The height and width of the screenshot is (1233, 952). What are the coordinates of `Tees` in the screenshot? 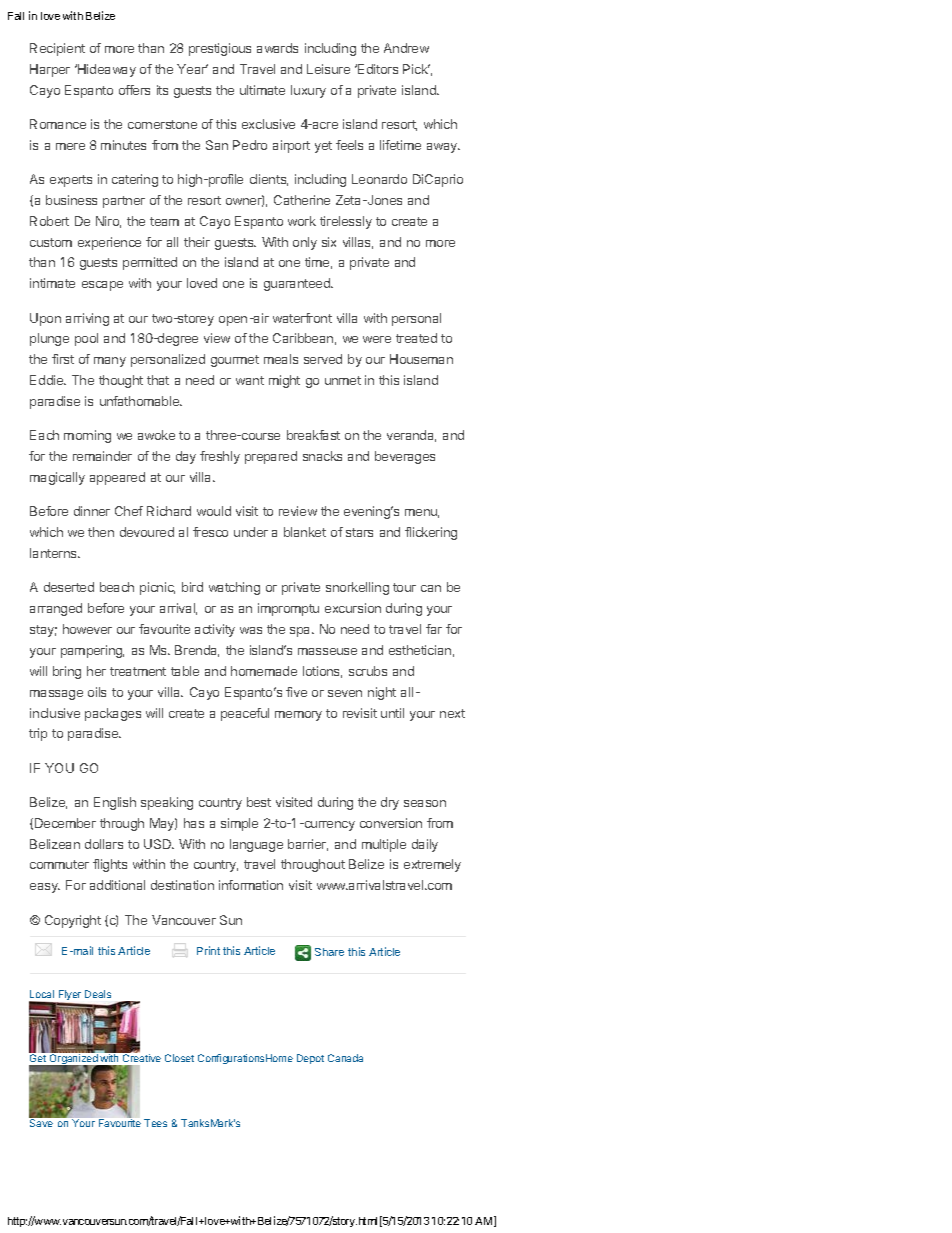 It's located at (155, 1123).
